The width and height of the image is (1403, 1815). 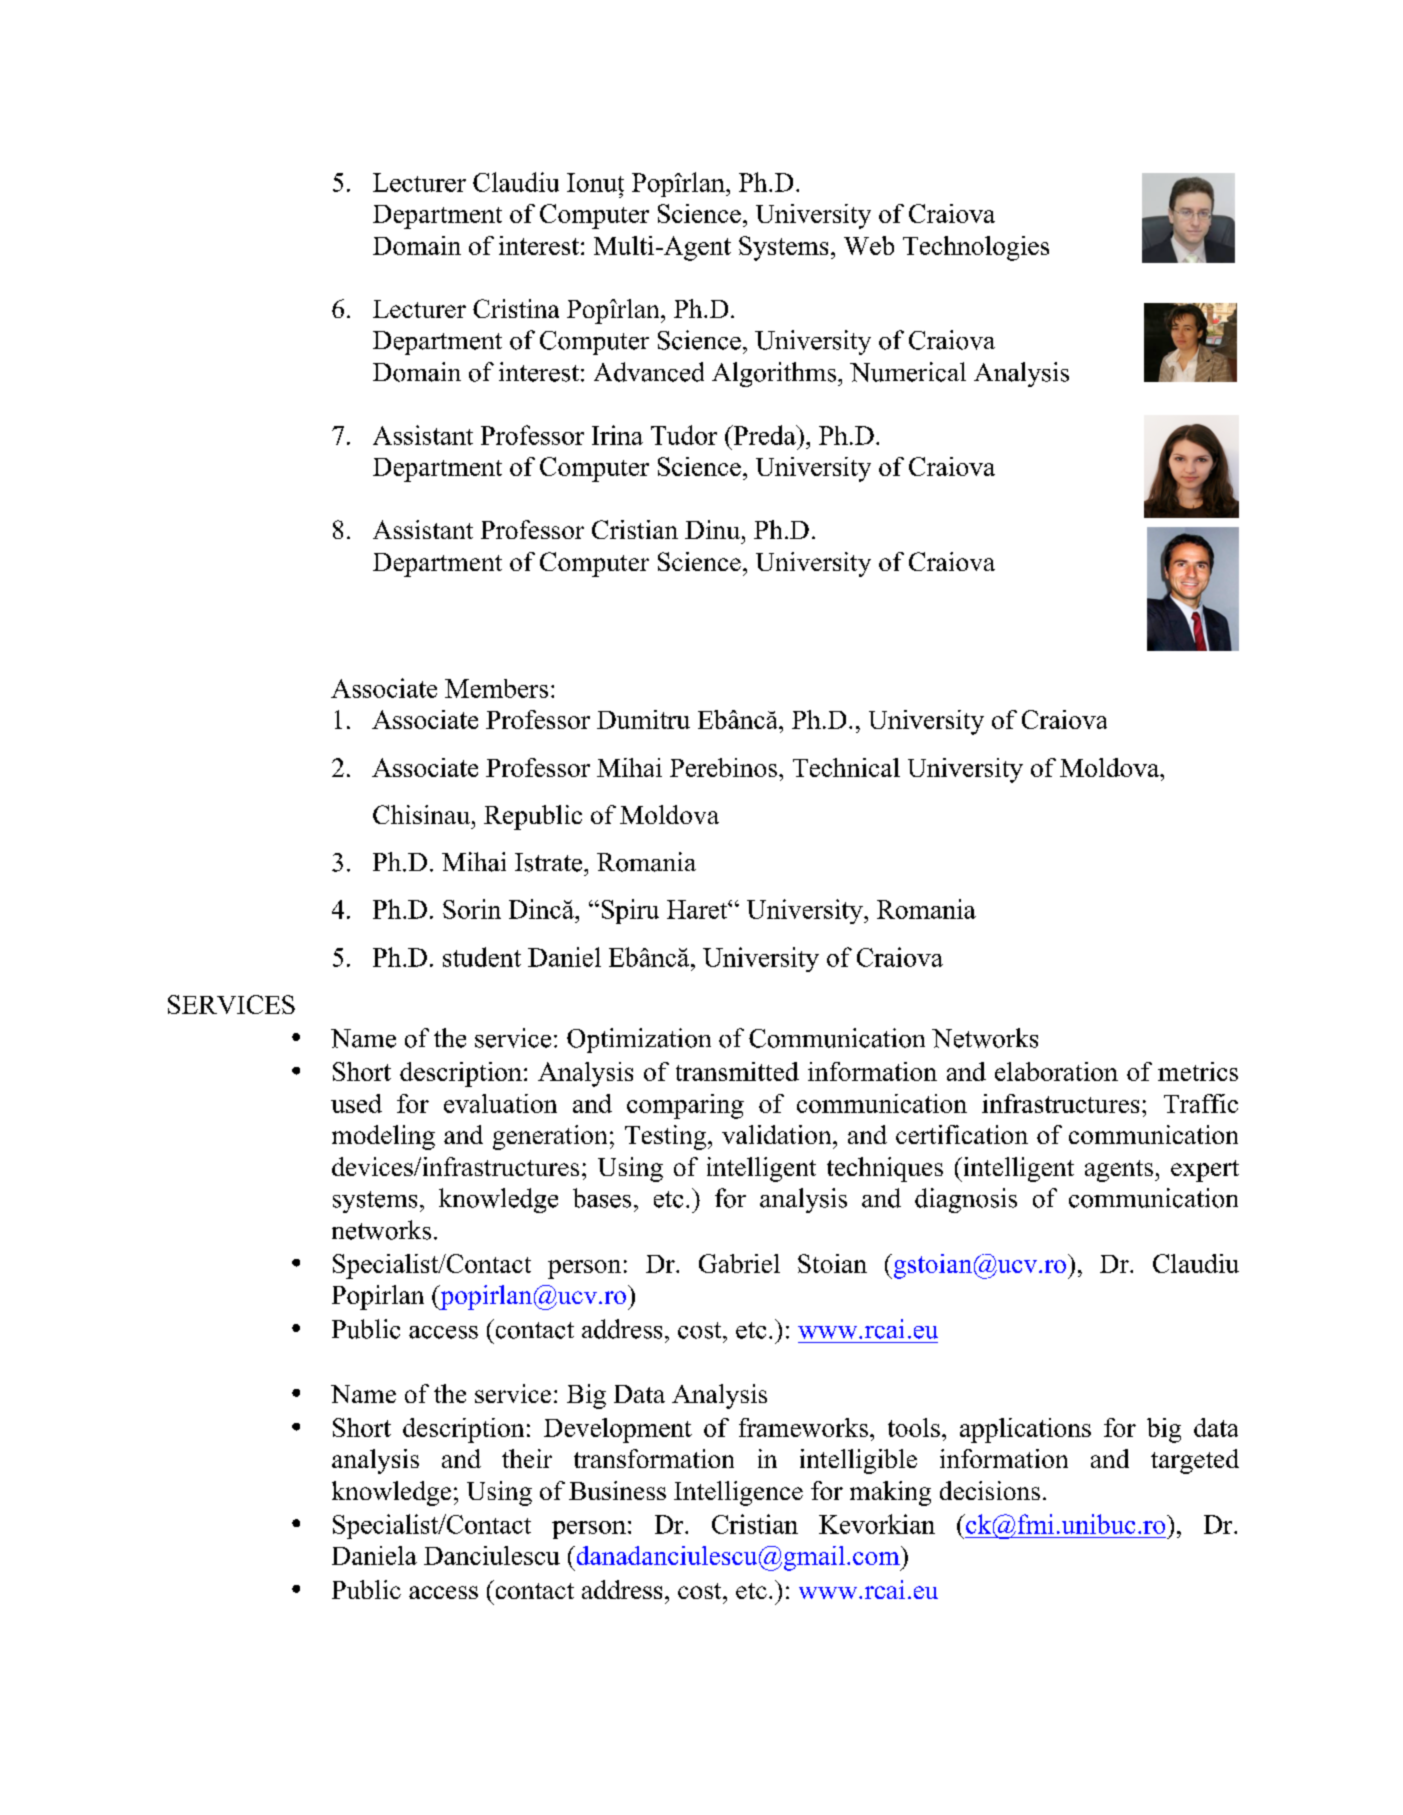 What do you see at coordinates (908, 372) in the image?
I see `Numerical` at bounding box center [908, 372].
